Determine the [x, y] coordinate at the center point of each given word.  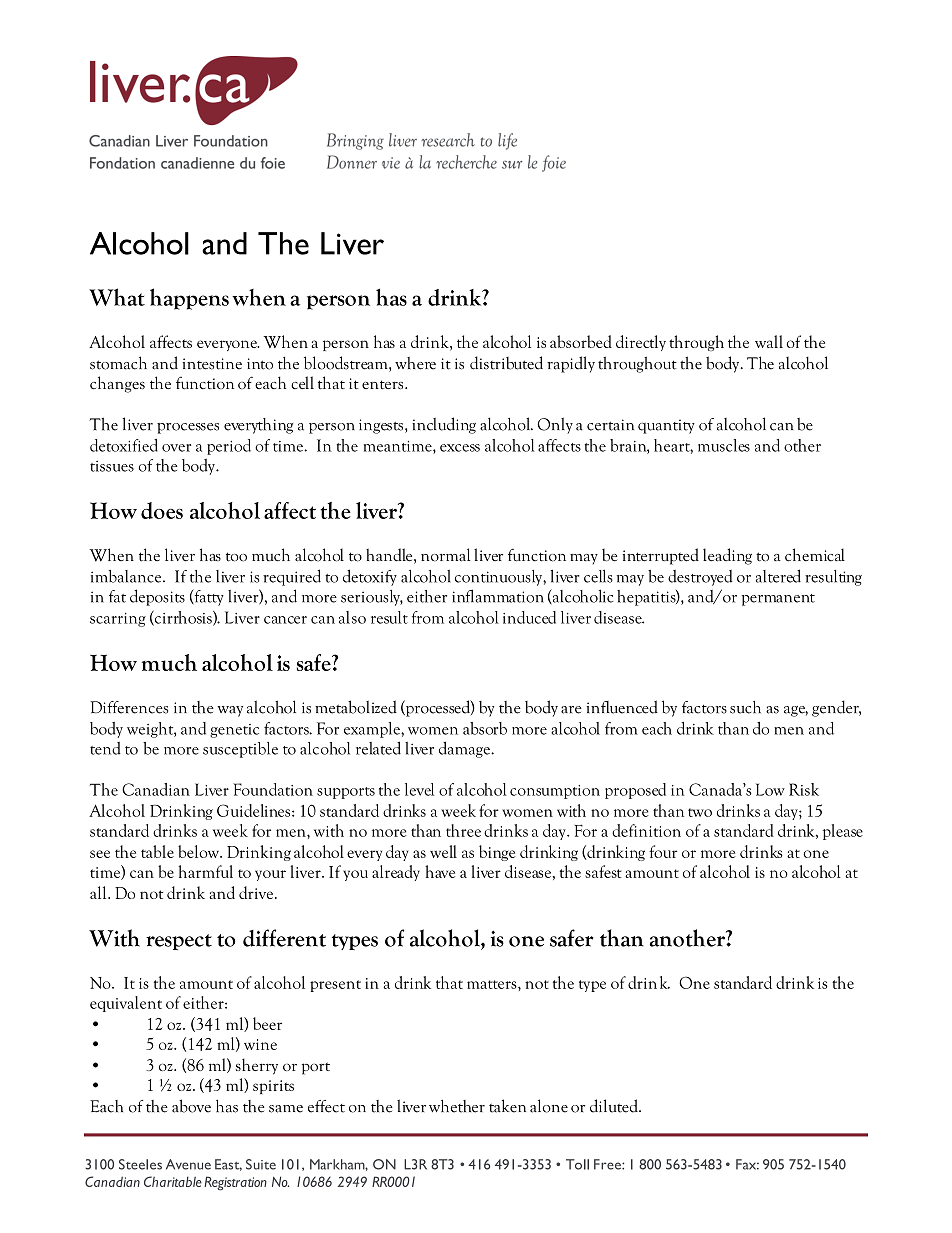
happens [189, 299]
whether [457, 1106]
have [440, 871]
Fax [747, 1164]
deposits [157, 597]
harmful [206, 871]
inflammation [498, 596]
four [663, 851]
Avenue [188, 1164]
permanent [778, 600]
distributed [506, 363]
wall [769, 341]
